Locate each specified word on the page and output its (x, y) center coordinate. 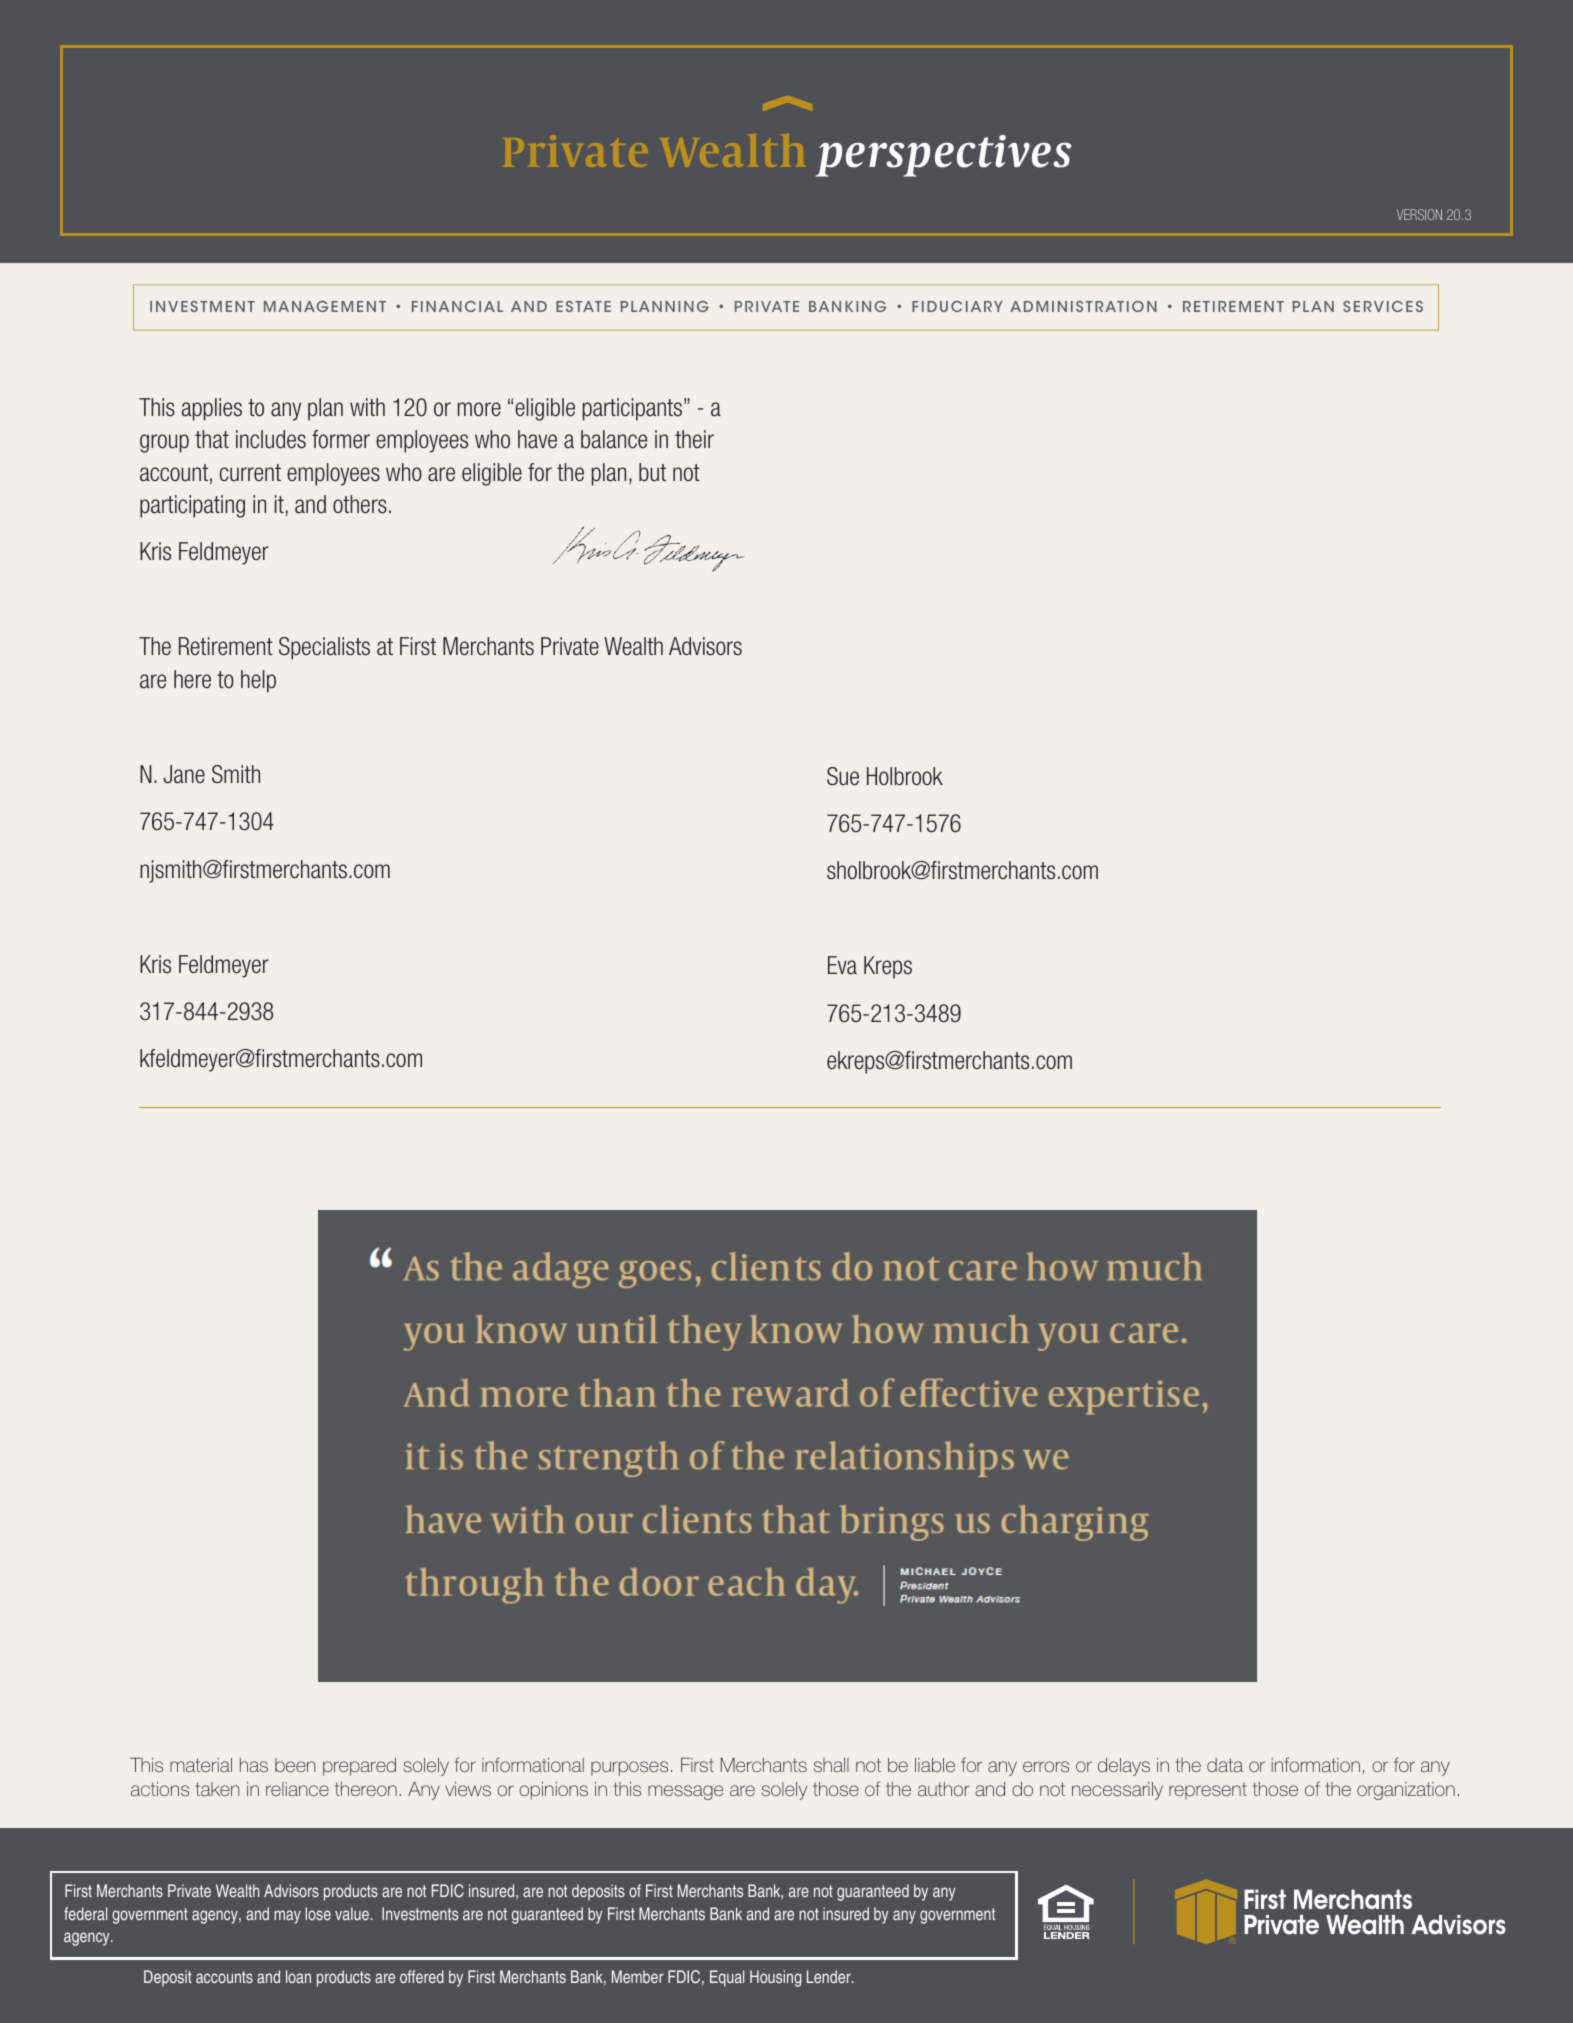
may (287, 1917)
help (258, 681)
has (254, 1765)
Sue (843, 776)
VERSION (1419, 214)
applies (212, 409)
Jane (184, 774)
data (1225, 1765)
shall (831, 1765)
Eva (842, 965)
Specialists (324, 648)
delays (1124, 1767)
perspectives (943, 156)
